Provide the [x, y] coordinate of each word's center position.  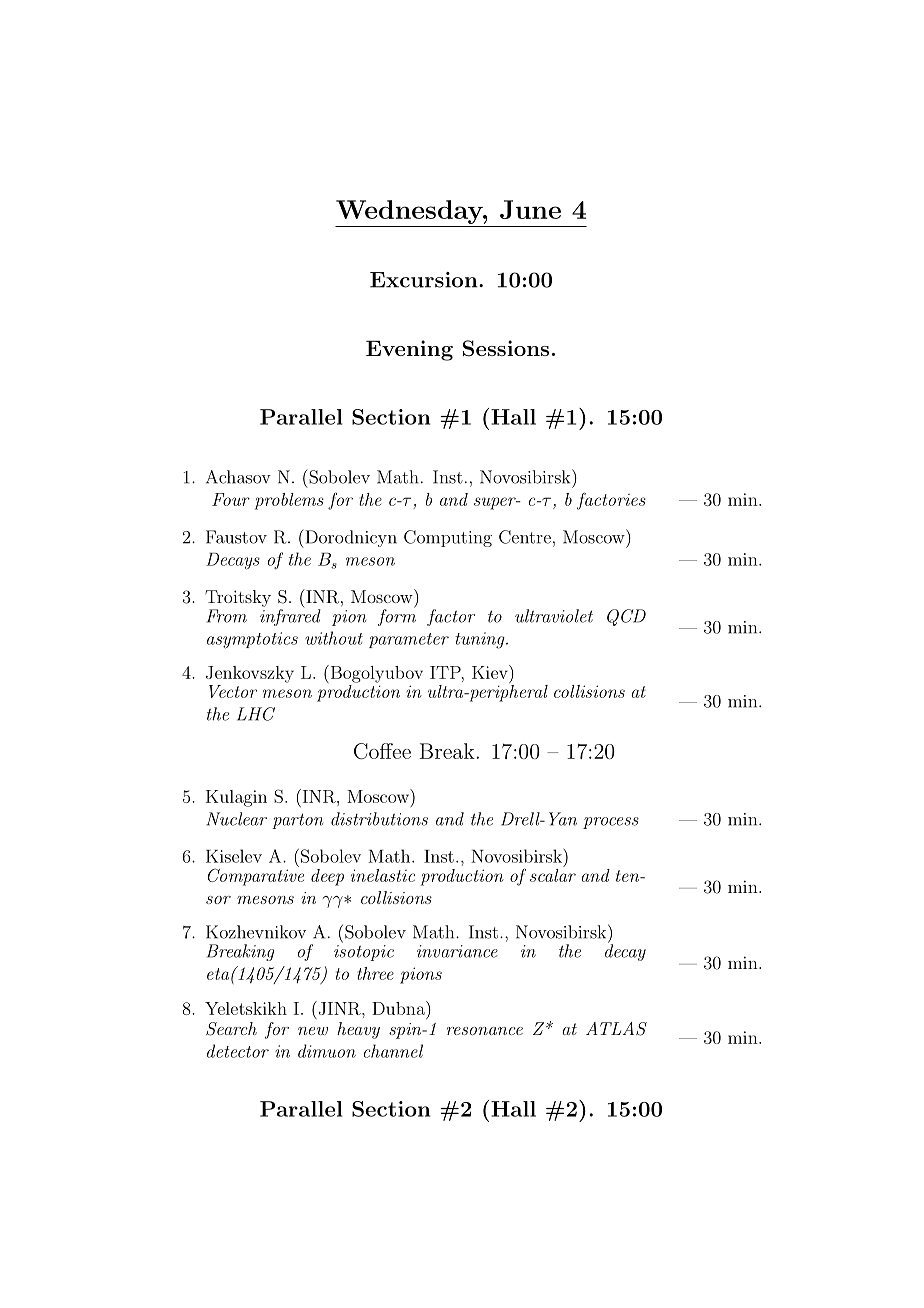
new [313, 1031]
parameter [409, 640]
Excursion [425, 280]
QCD [626, 617]
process [611, 823]
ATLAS [616, 1029]
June [530, 209]
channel [393, 1051]
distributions [379, 819]
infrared [290, 616]
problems [289, 501]
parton [297, 821]
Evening [409, 350]
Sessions [506, 348]
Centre [525, 537]
